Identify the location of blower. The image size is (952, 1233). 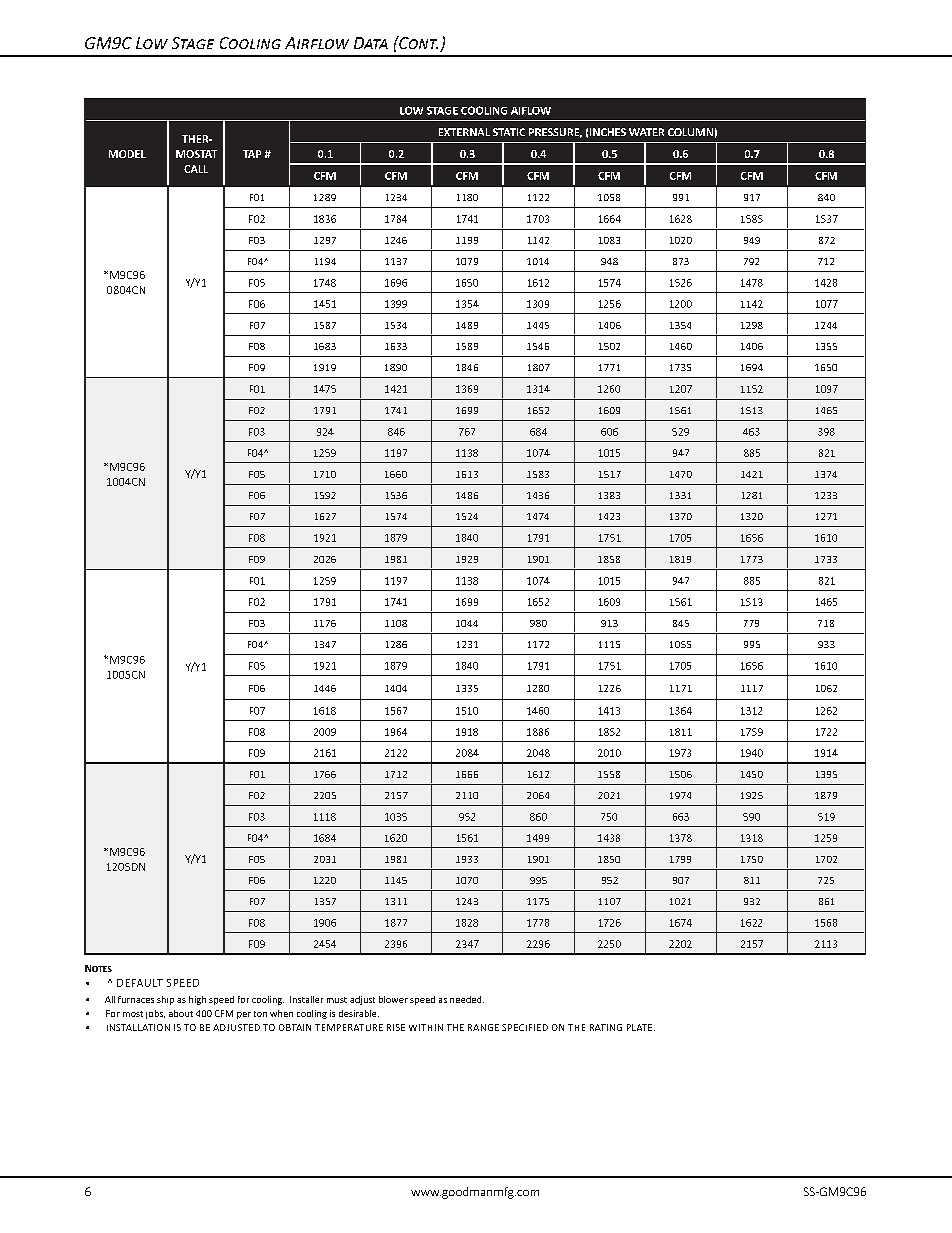
(393, 999).
